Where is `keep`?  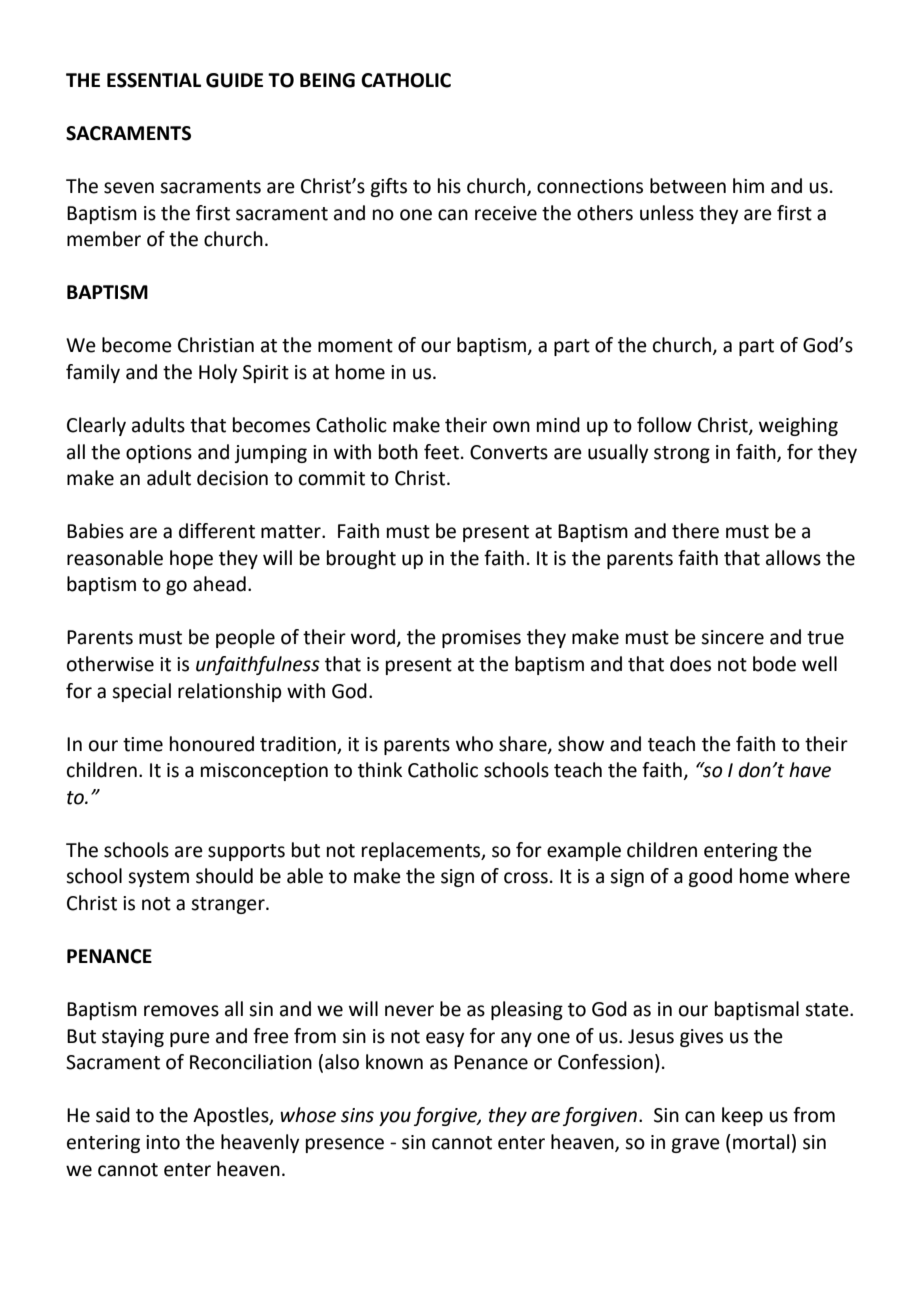
keep is located at coordinates (742, 1116).
